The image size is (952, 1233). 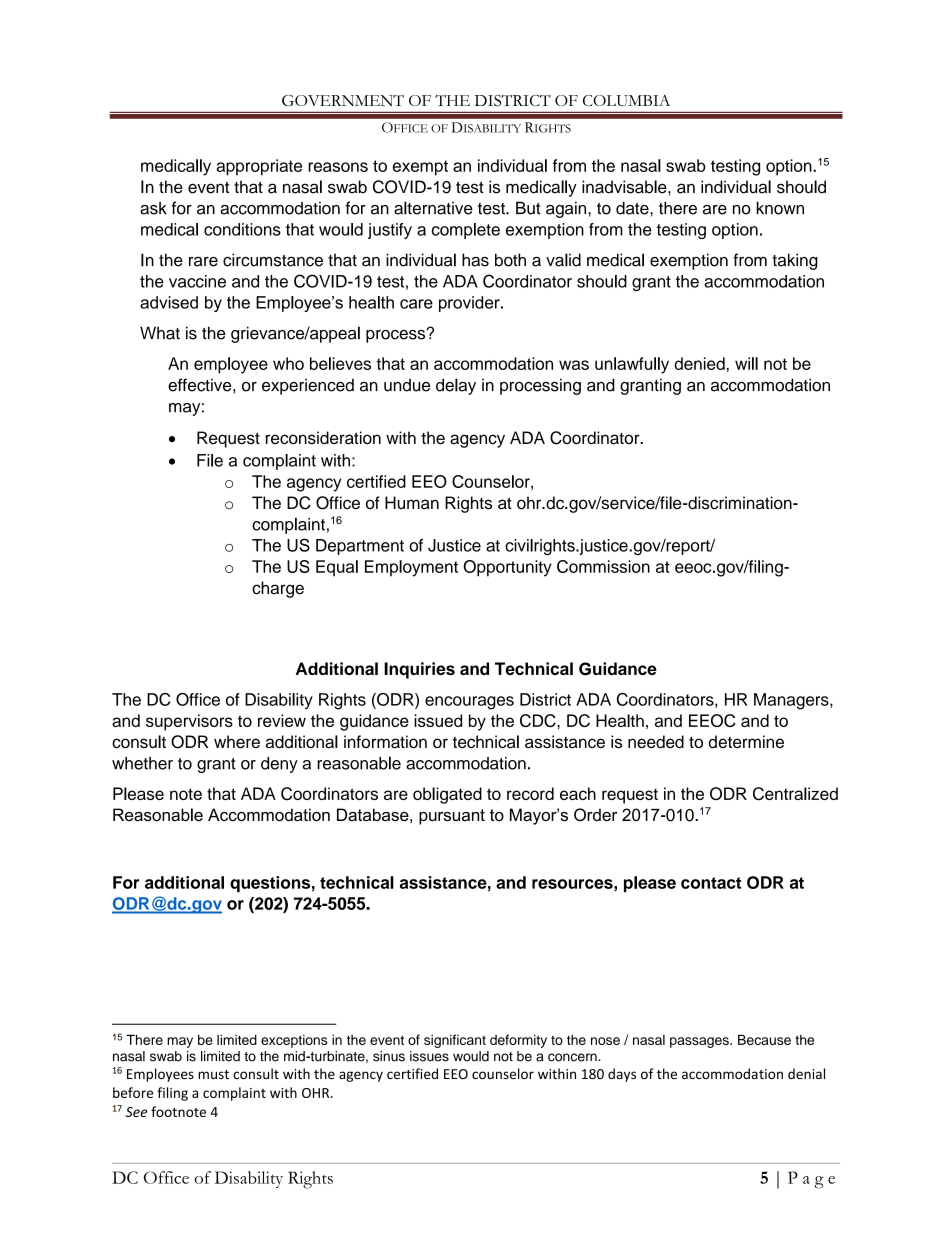 What do you see at coordinates (507, 568) in the screenshot?
I see `Opportunity` at bounding box center [507, 568].
